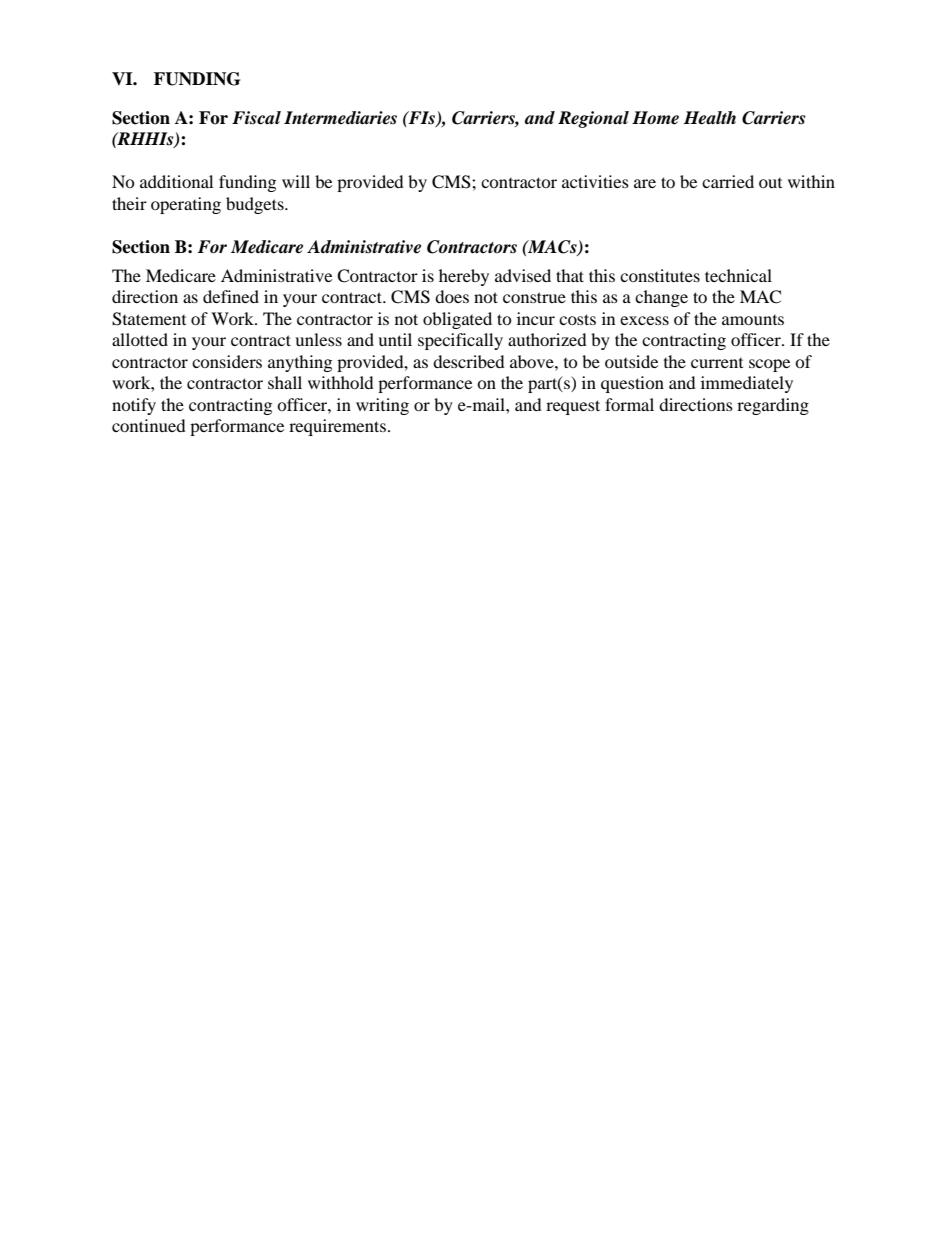 The height and width of the screenshot is (1233, 952). Describe the element at coordinates (717, 363) in the screenshot. I see `current` at that location.
